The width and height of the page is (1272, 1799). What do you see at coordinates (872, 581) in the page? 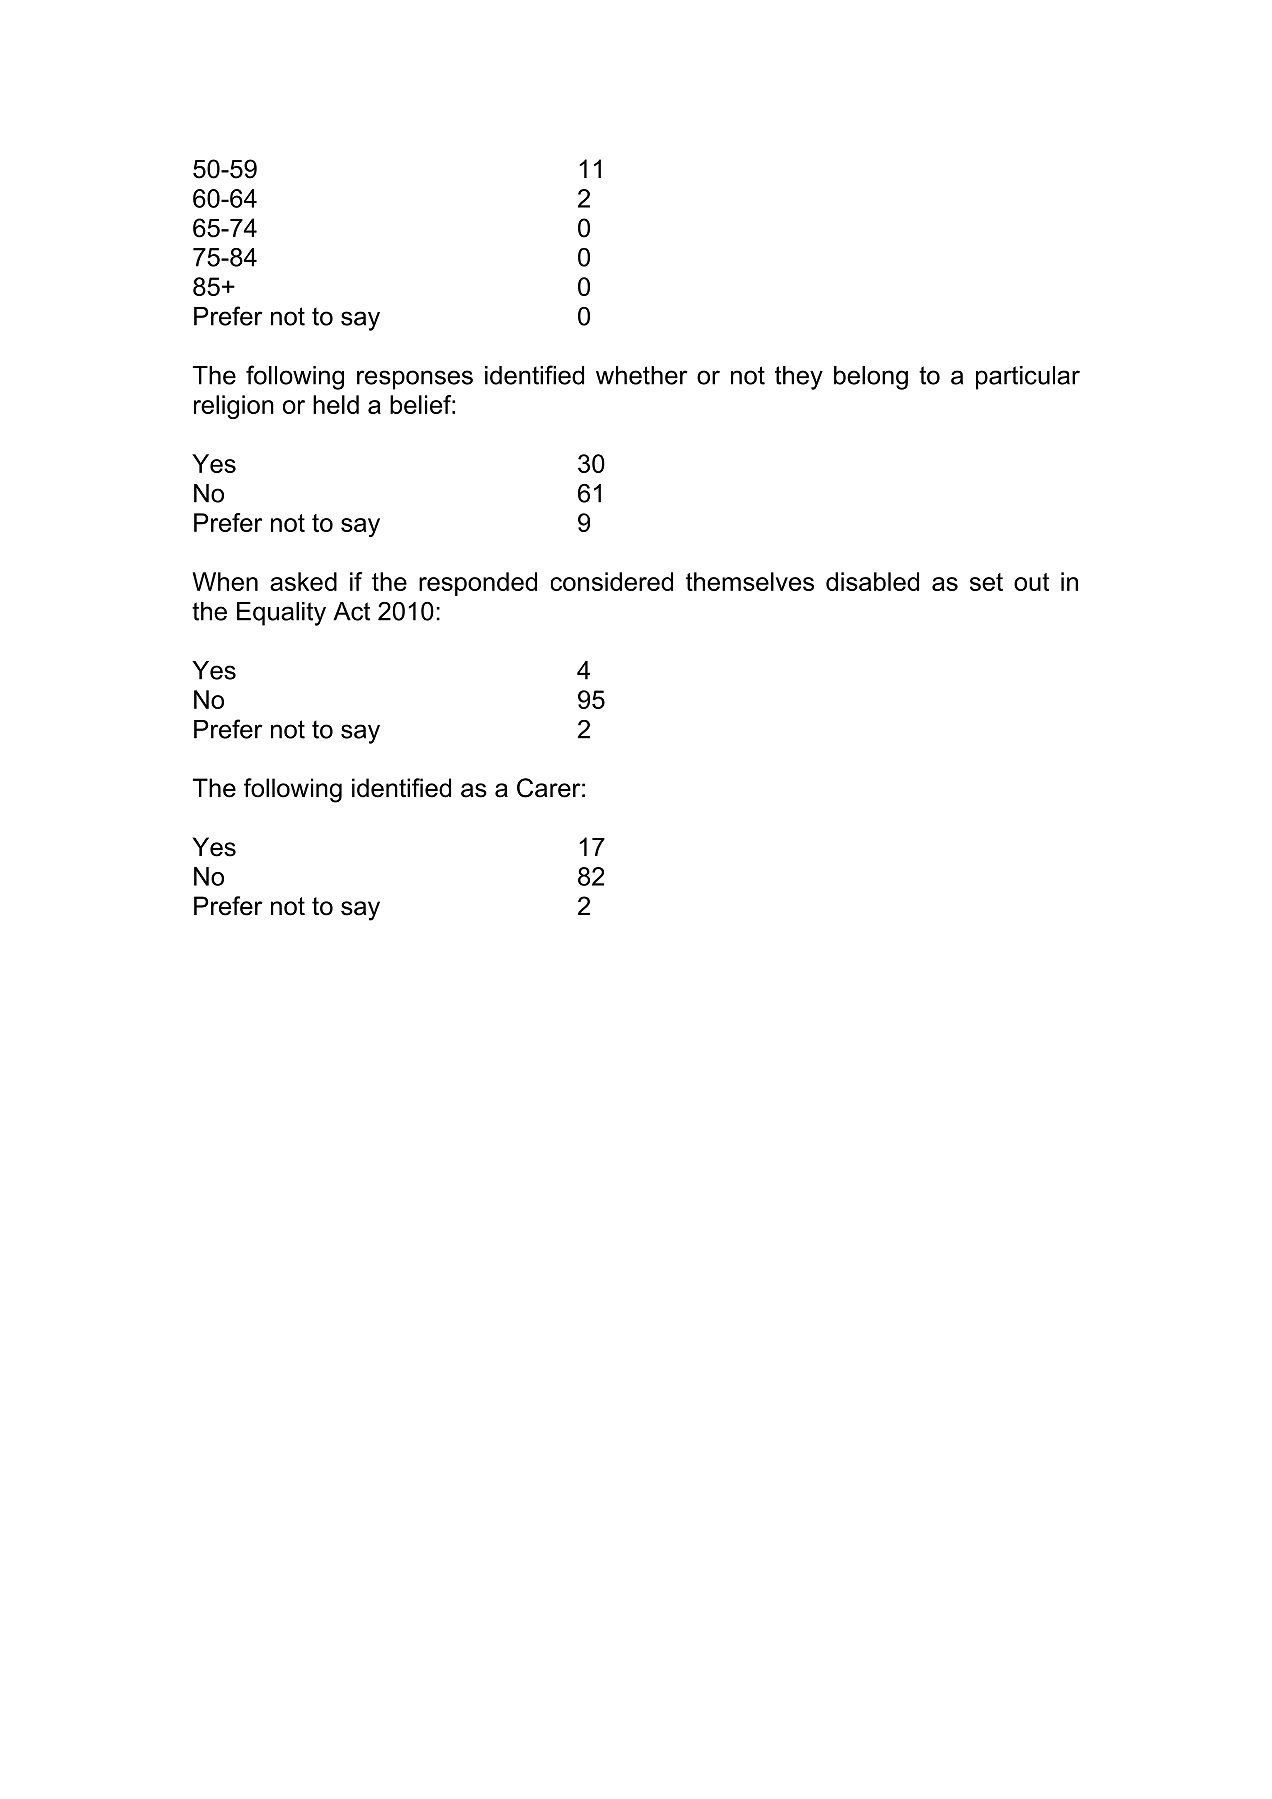
I see `disabled` at bounding box center [872, 581].
